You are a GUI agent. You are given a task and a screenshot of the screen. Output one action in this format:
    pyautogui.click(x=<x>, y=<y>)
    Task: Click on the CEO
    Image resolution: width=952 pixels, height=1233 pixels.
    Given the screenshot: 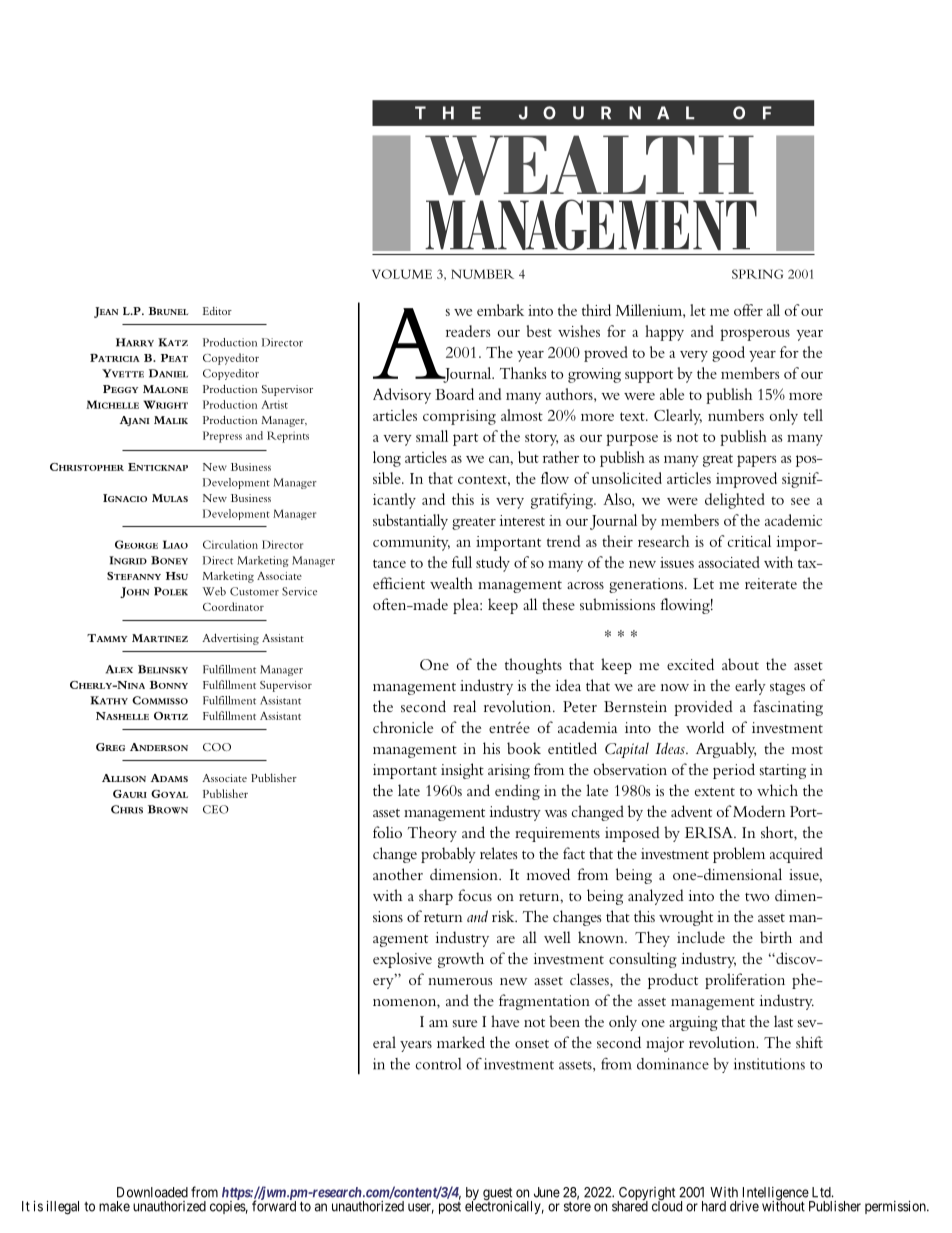 What is the action you would take?
    pyautogui.click(x=216, y=809)
